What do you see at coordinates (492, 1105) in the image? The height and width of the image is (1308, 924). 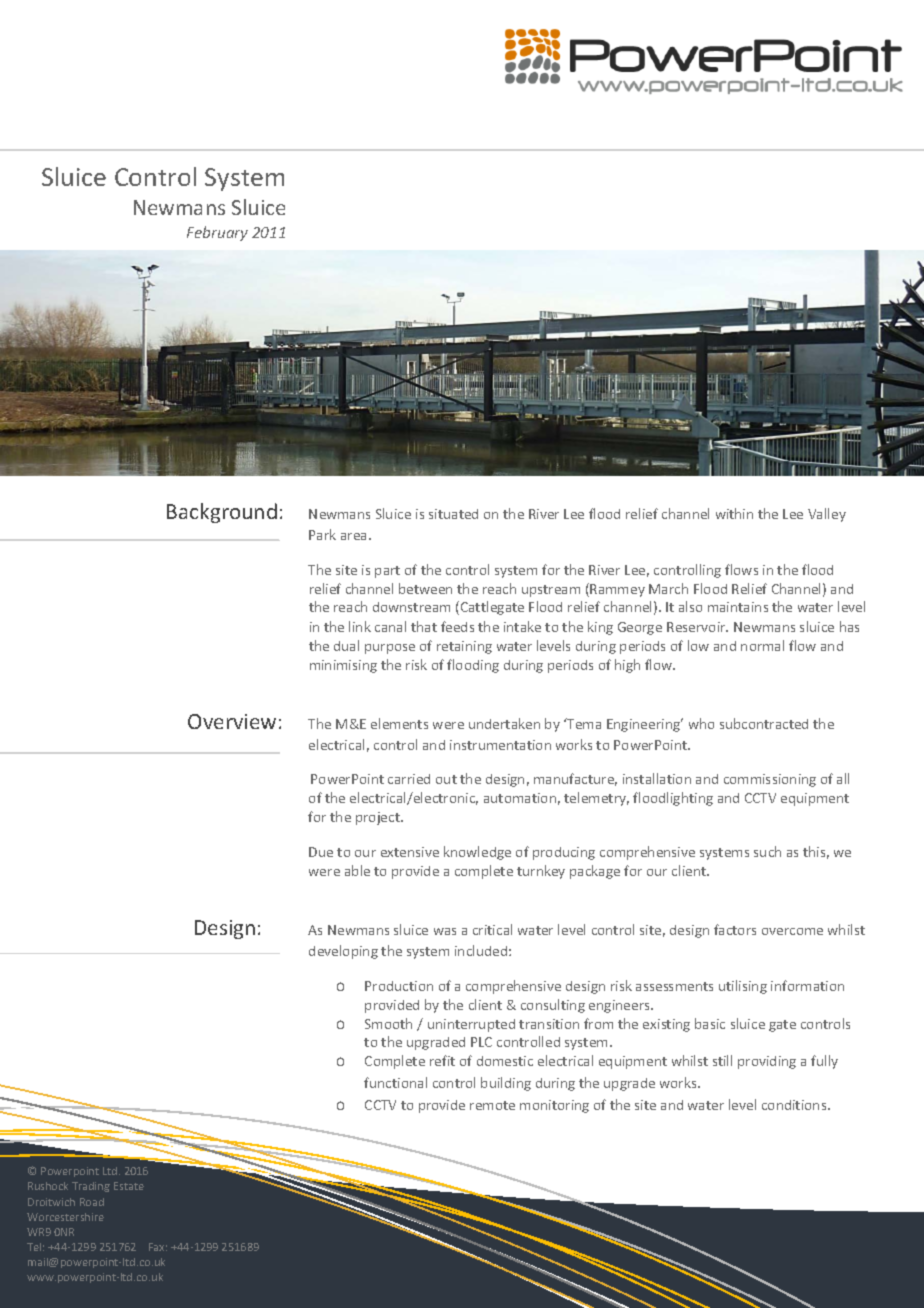 I see `remote` at bounding box center [492, 1105].
